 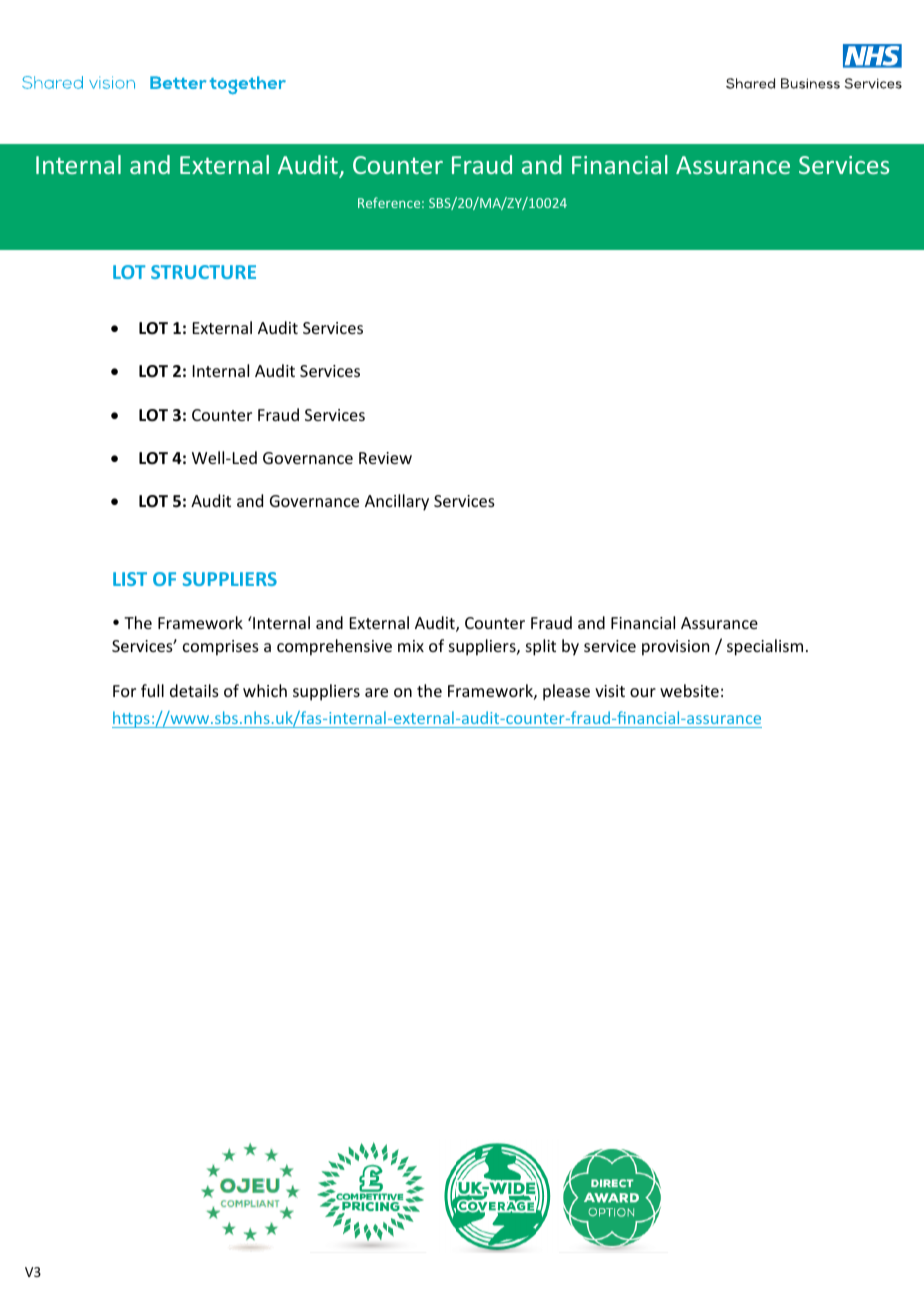 I want to click on LIST, so click(x=130, y=579).
